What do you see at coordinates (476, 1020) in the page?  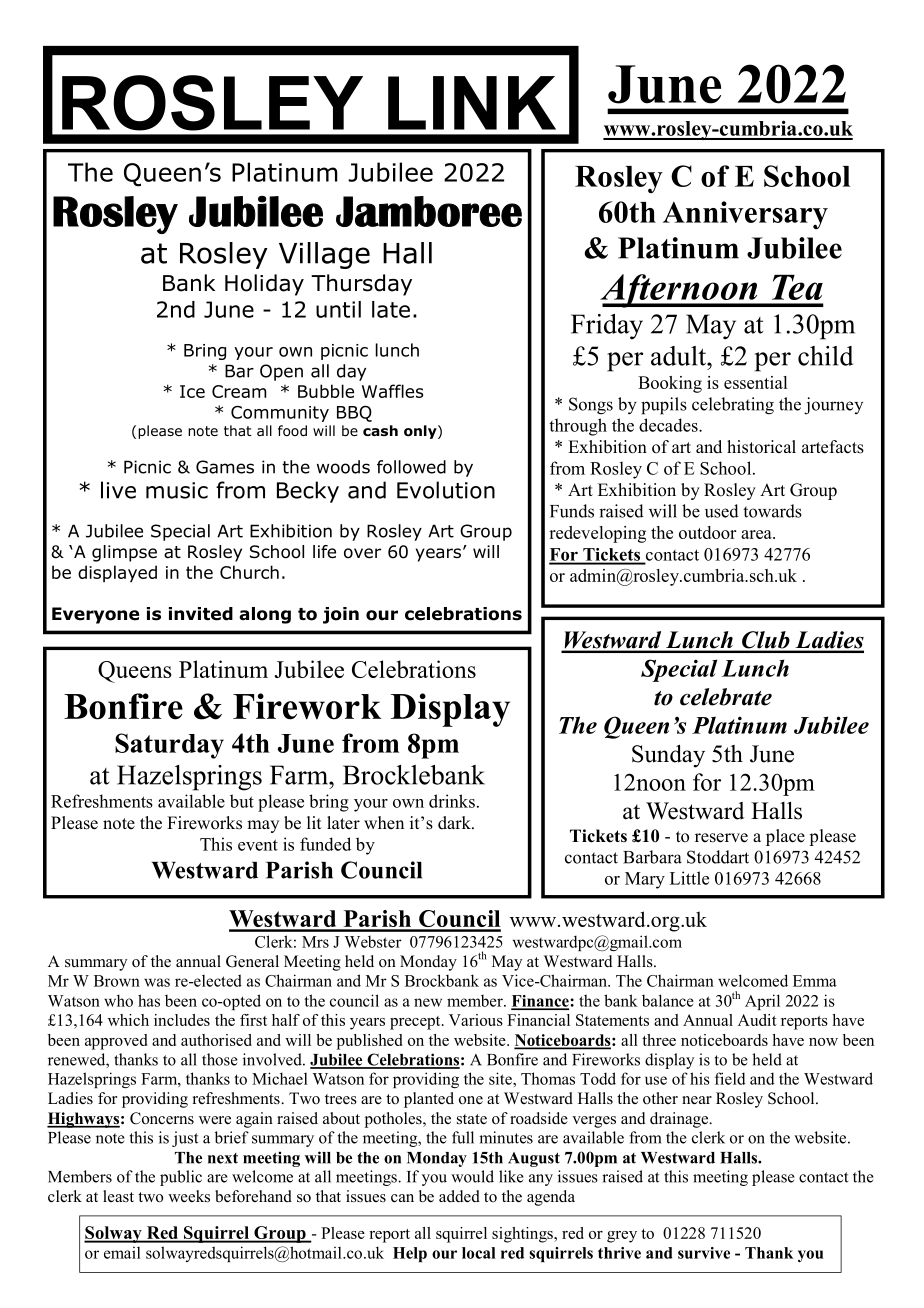 I see `Various` at bounding box center [476, 1020].
